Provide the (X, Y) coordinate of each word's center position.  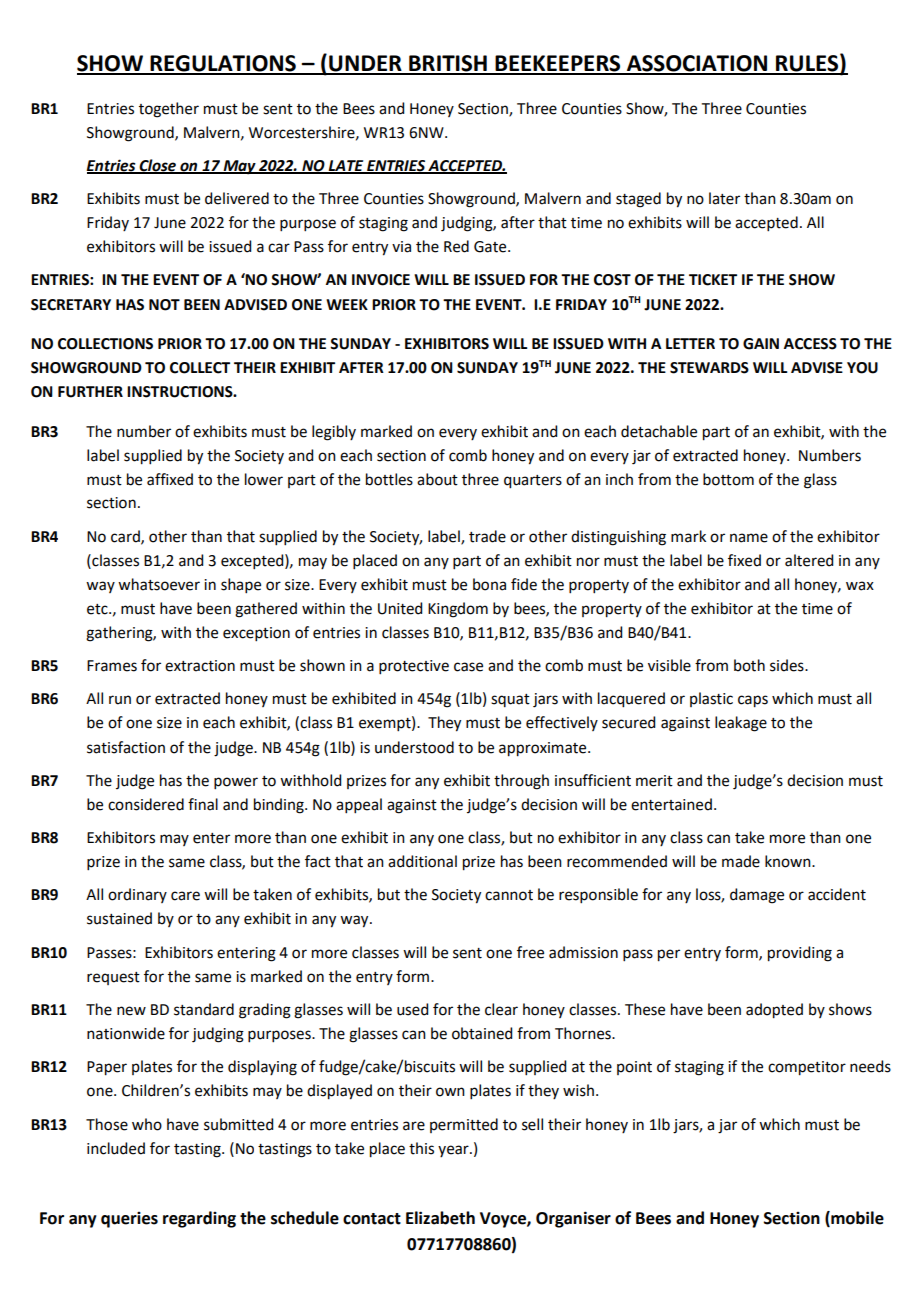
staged (638, 200)
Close (158, 166)
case (468, 667)
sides (788, 665)
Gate (491, 247)
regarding (199, 1219)
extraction (200, 666)
